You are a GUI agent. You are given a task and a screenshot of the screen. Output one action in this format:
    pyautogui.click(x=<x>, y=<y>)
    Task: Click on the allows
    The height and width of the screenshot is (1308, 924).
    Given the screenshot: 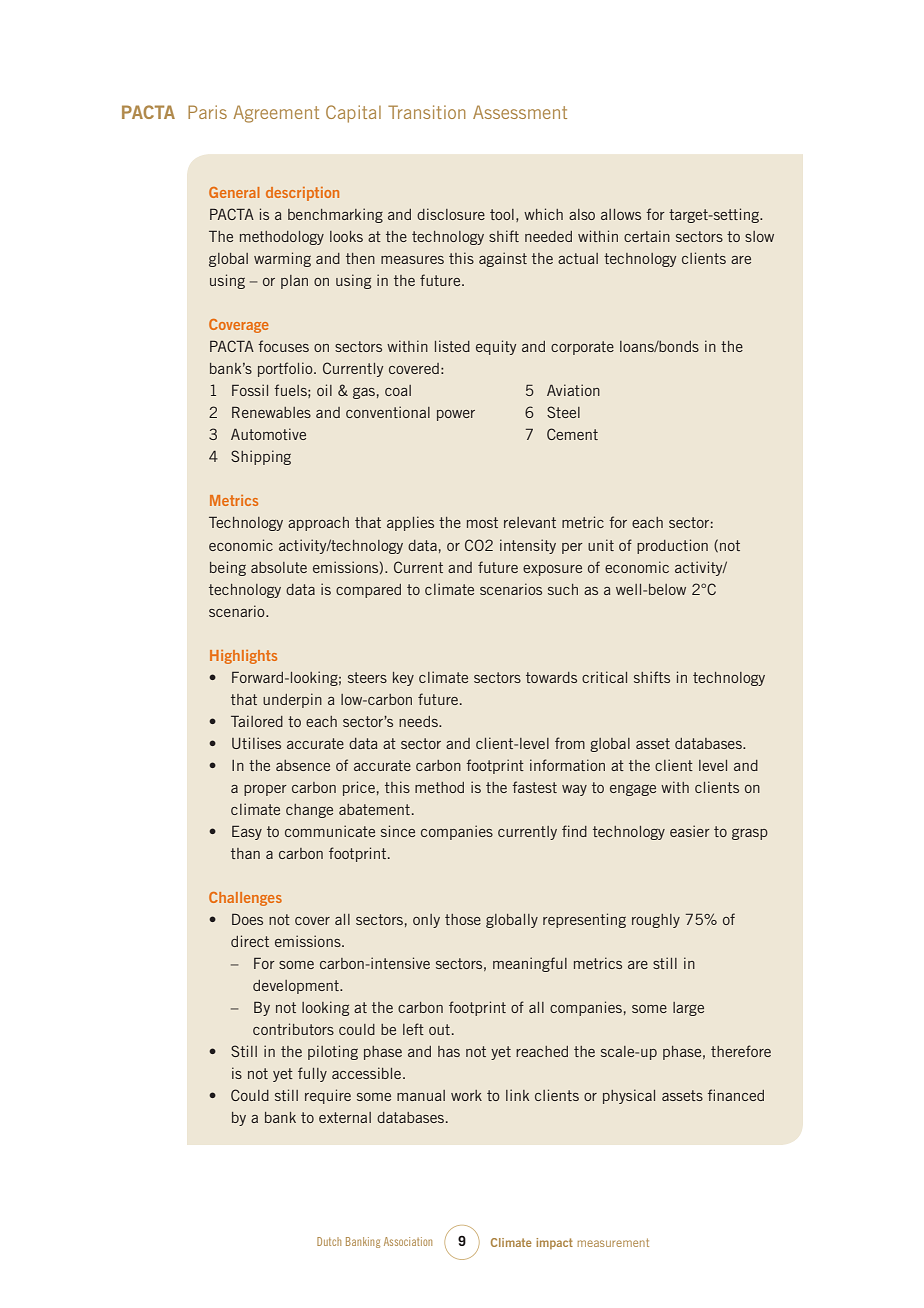 What is the action you would take?
    pyautogui.click(x=621, y=214)
